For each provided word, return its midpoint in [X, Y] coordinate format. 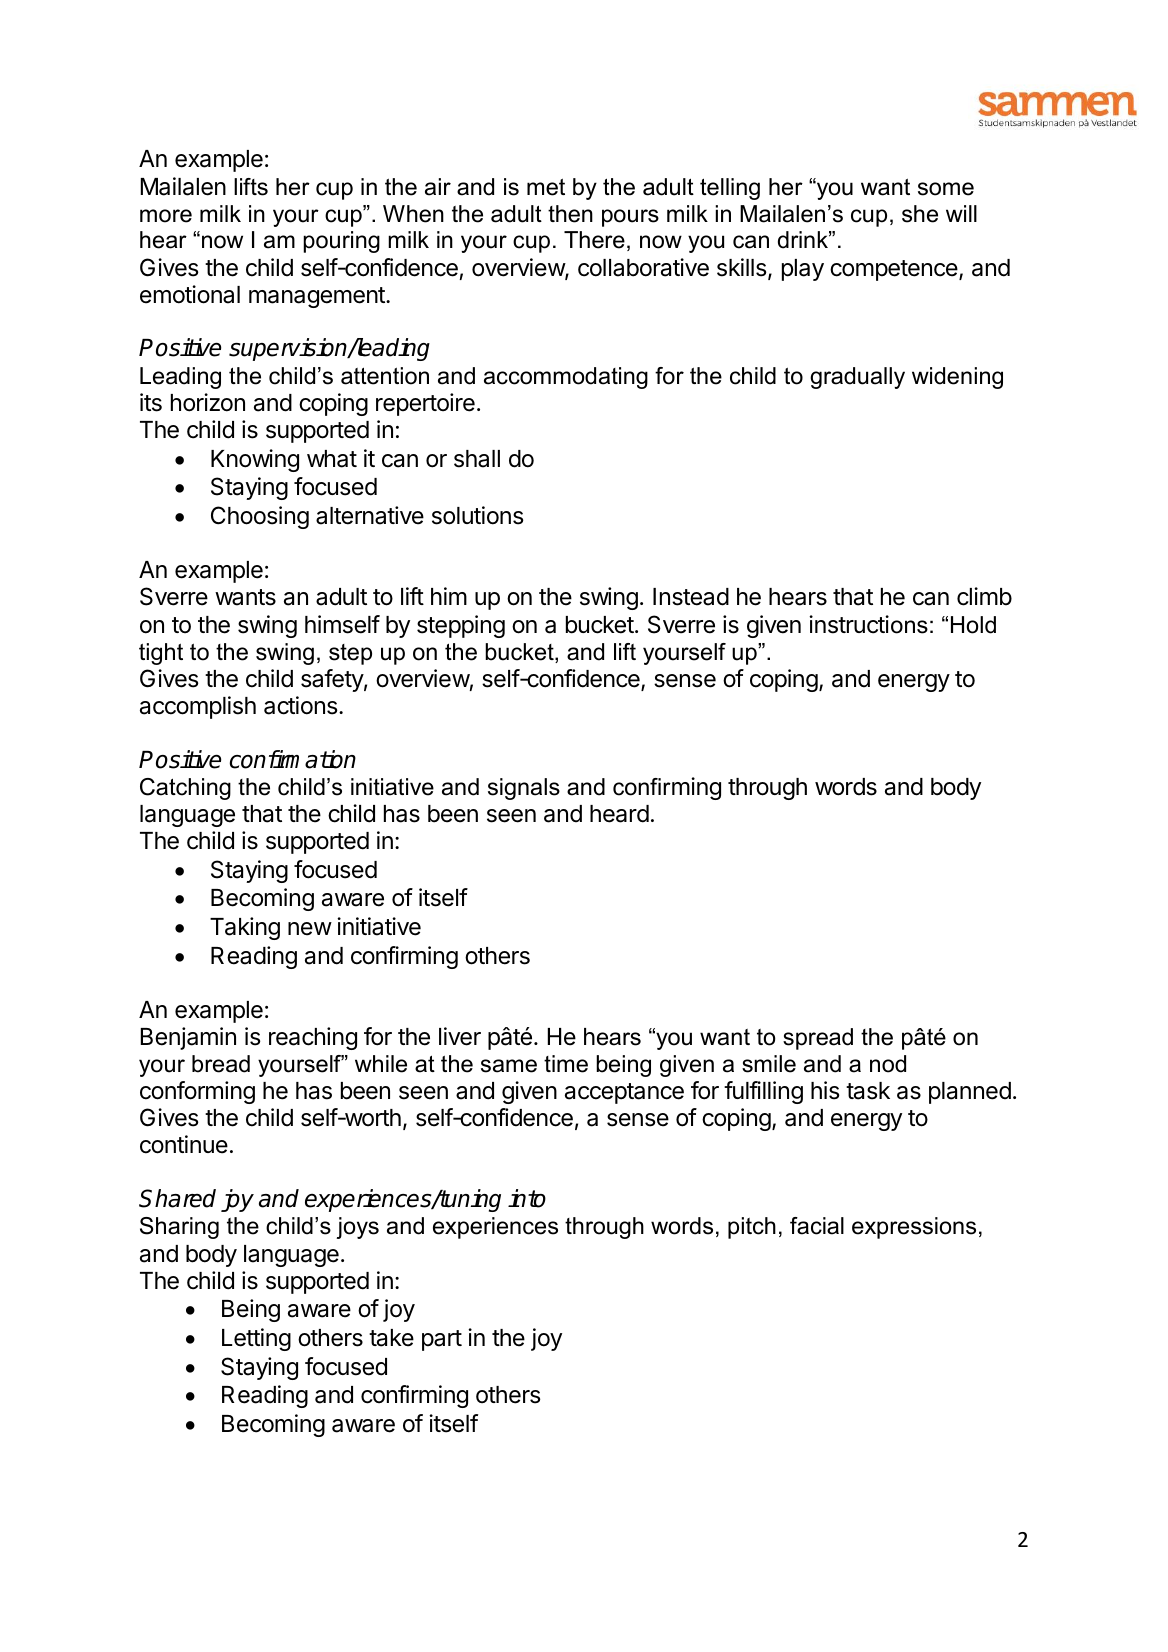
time [566, 1064]
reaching [313, 1038]
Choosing [260, 517]
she [920, 214]
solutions [477, 515]
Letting [256, 1339]
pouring [341, 242]
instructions [868, 624]
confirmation [293, 759]
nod [888, 1064]
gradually [857, 378]
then [570, 214]
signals [524, 789]
